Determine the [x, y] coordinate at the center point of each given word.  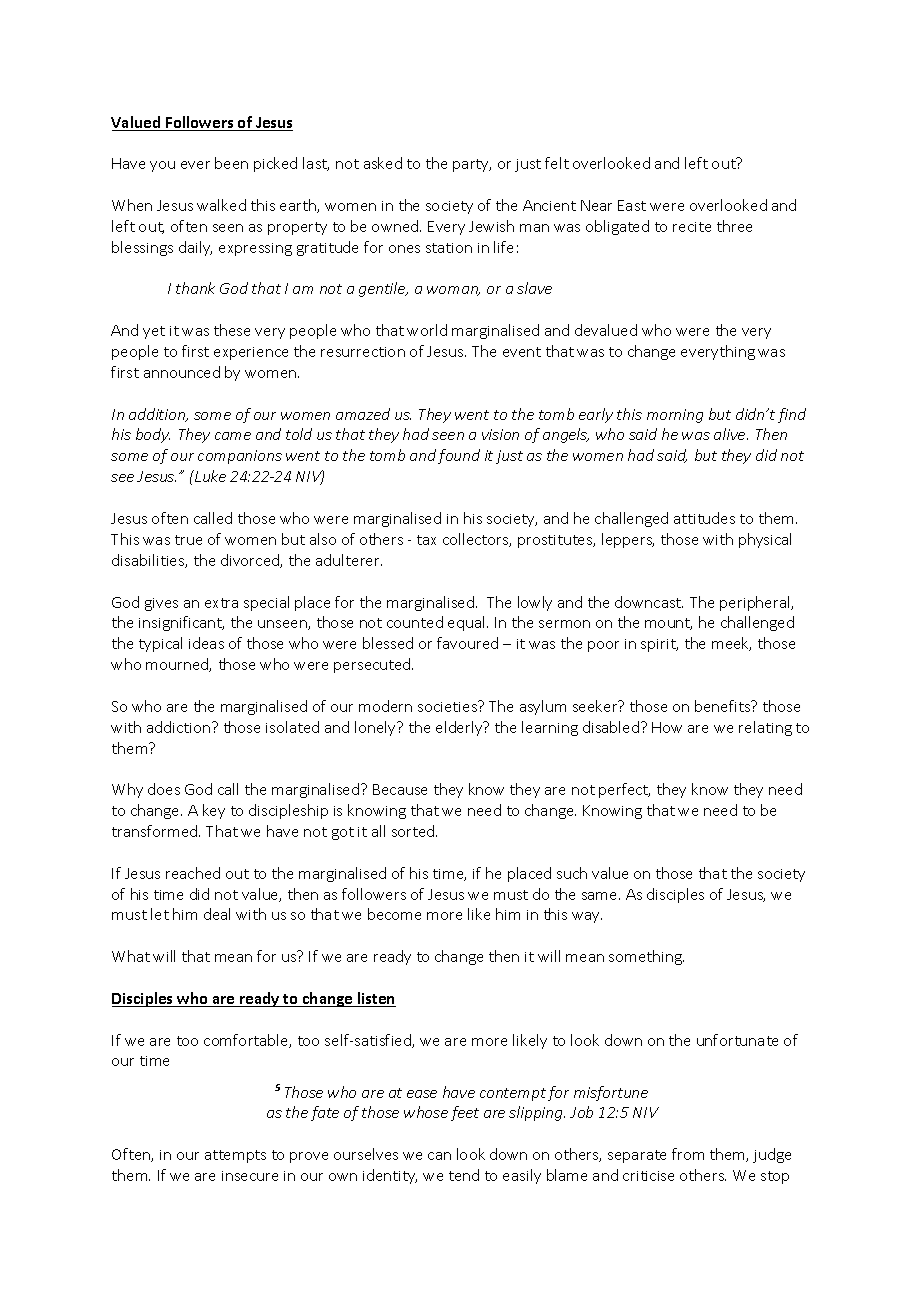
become [394, 914]
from [688, 1154]
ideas [206, 643]
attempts [235, 1156]
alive [731, 434]
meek [731, 644]
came [233, 436]
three [734, 226]
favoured [467, 643]
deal [217, 914]
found [459, 456]
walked [221, 205]
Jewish [491, 226]
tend [464, 1175]
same [601, 896]
